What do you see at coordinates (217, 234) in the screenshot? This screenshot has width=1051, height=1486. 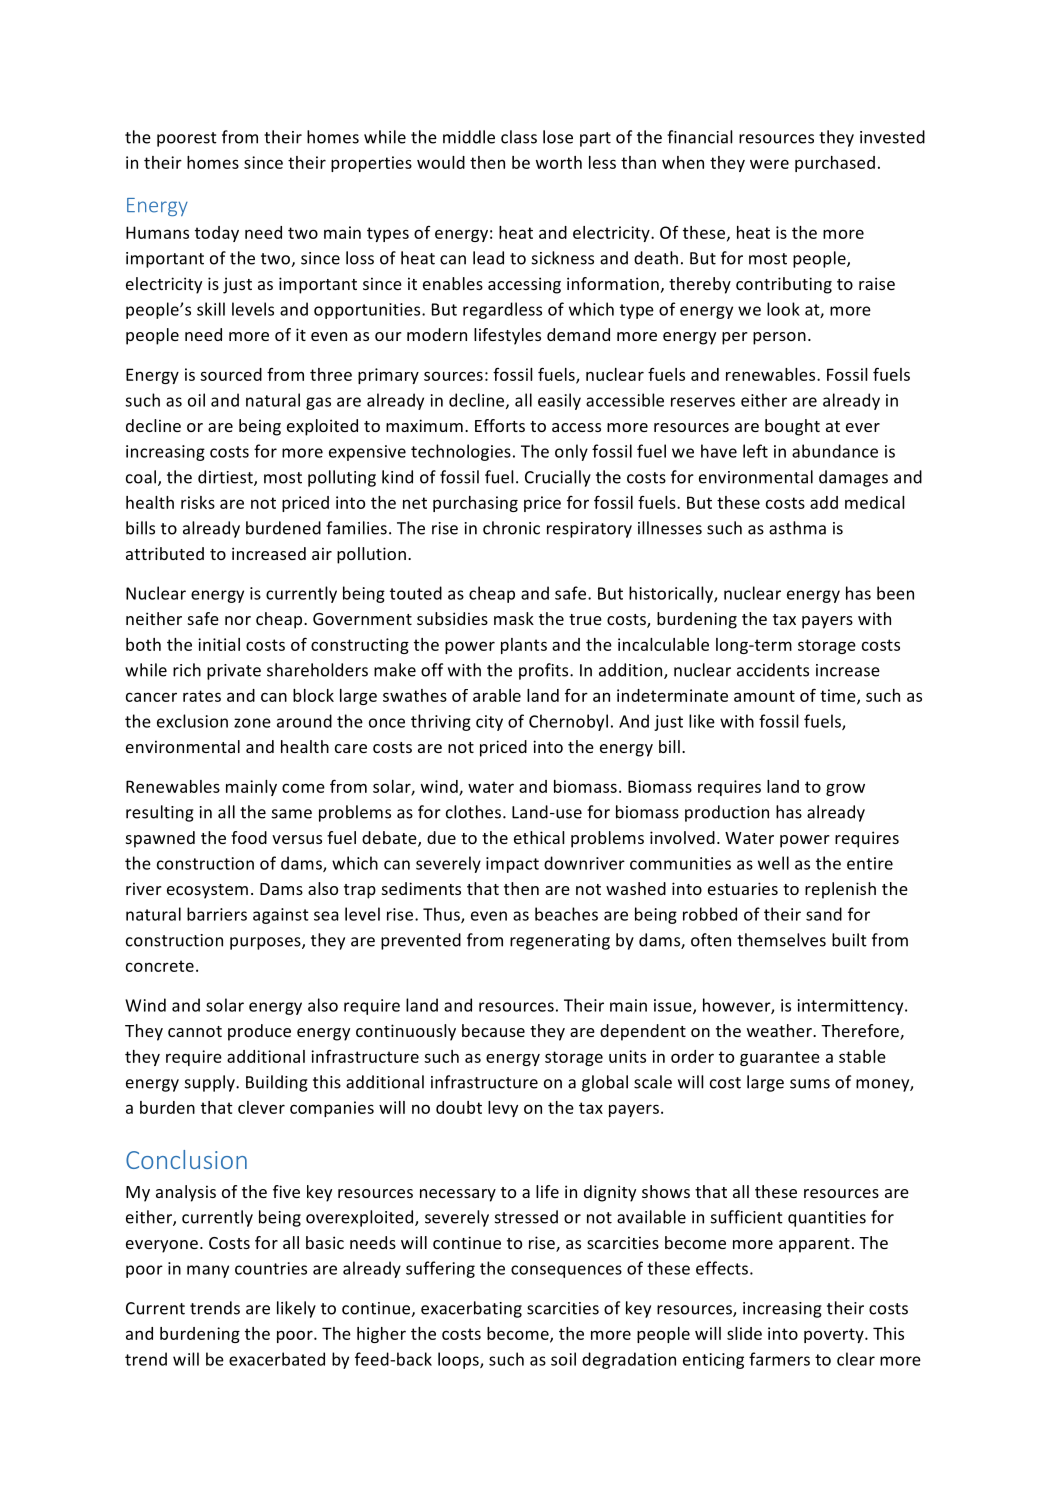 I see `today` at bounding box center [217, 234].
